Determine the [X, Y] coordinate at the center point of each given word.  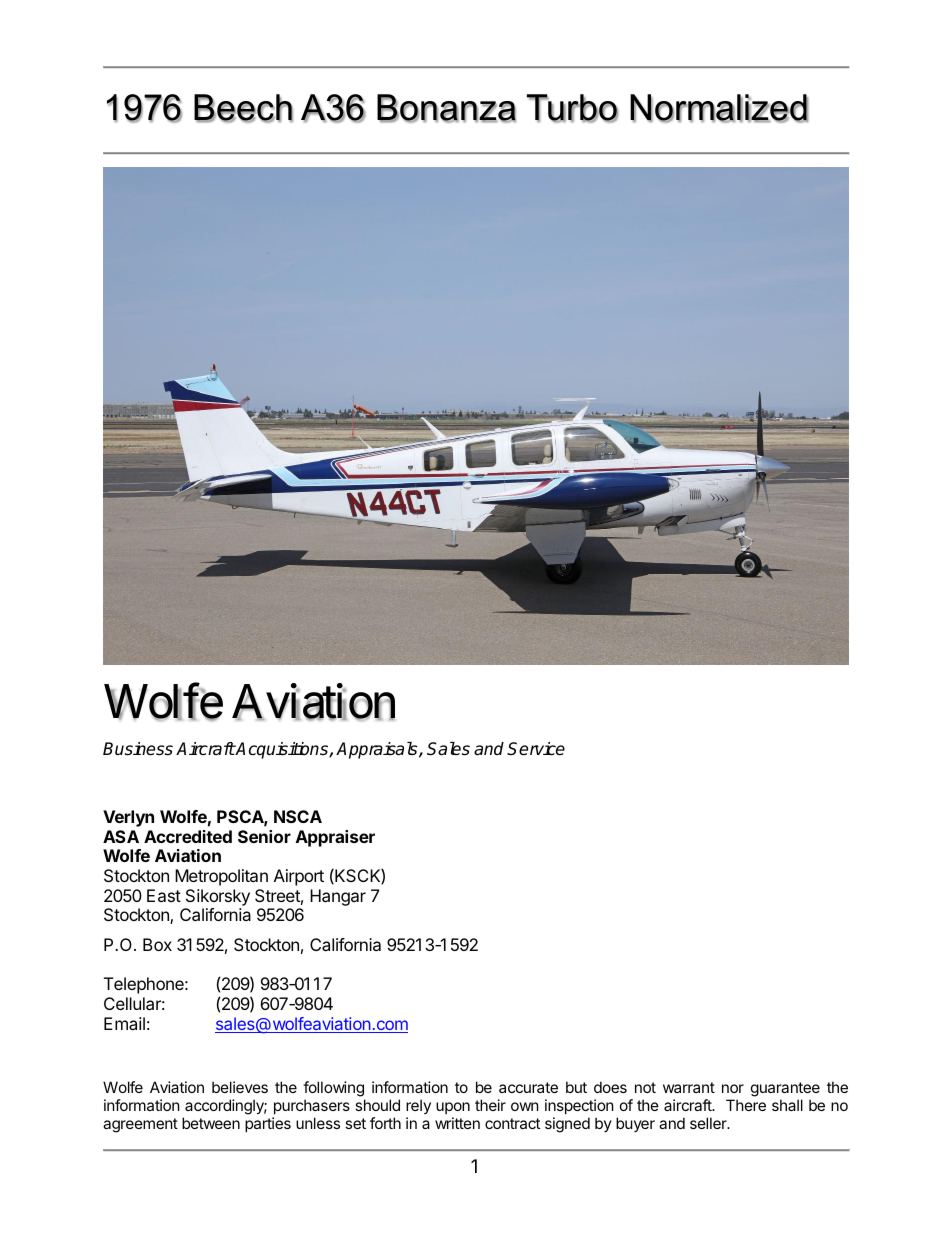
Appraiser [335, 838]
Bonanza [446, 108]
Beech [243, 108]
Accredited [188, 836]
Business [138, 749]
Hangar [338, 897]
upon [453, 1108]
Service [536, 749]
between [211, 1123]
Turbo [573, 108]
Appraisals [378, 750]
